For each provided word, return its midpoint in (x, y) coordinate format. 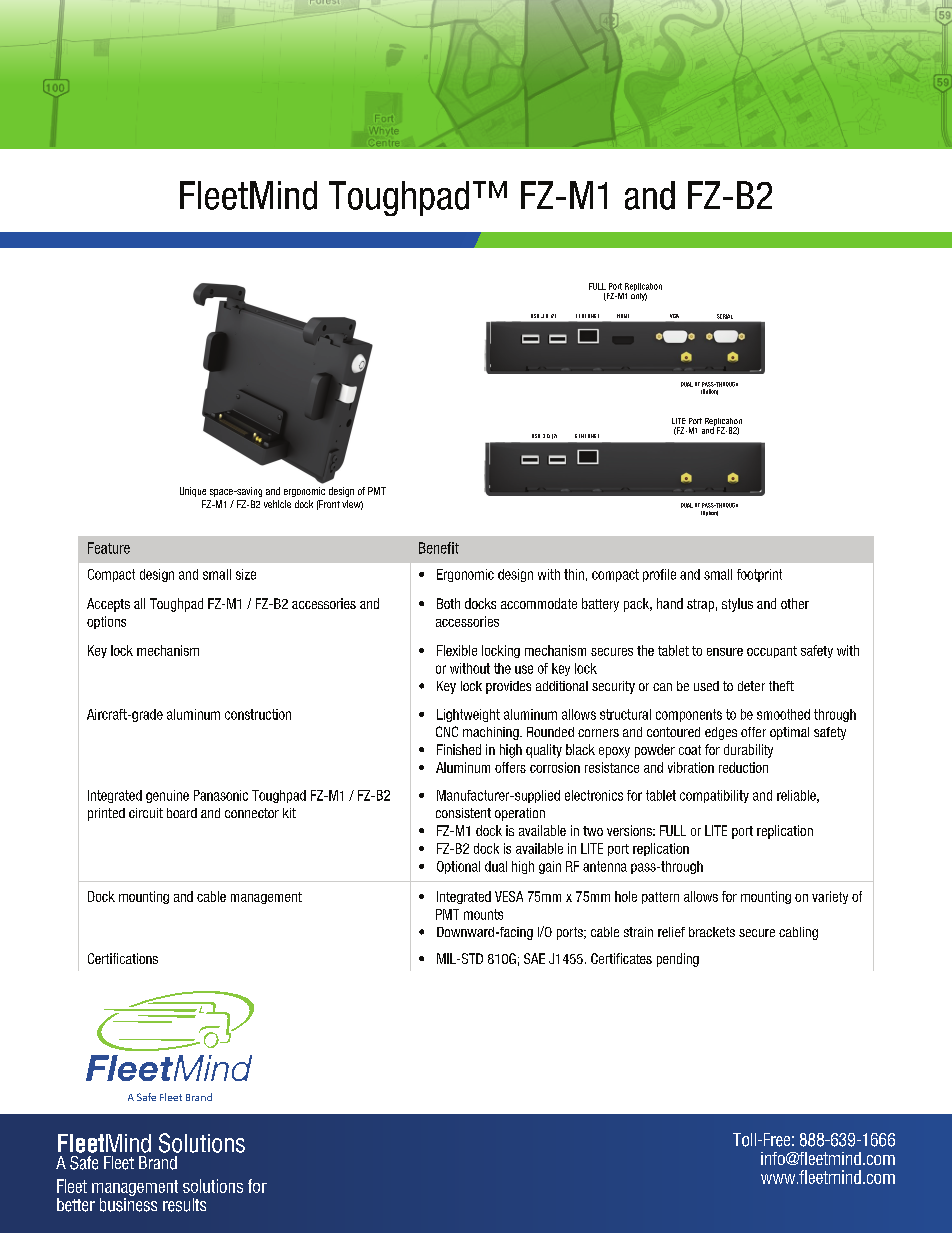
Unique (193, 492)
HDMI (623, 316)
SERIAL (725, 316)
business (128, 1203)
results (184, 1205)
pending (678, 960)
